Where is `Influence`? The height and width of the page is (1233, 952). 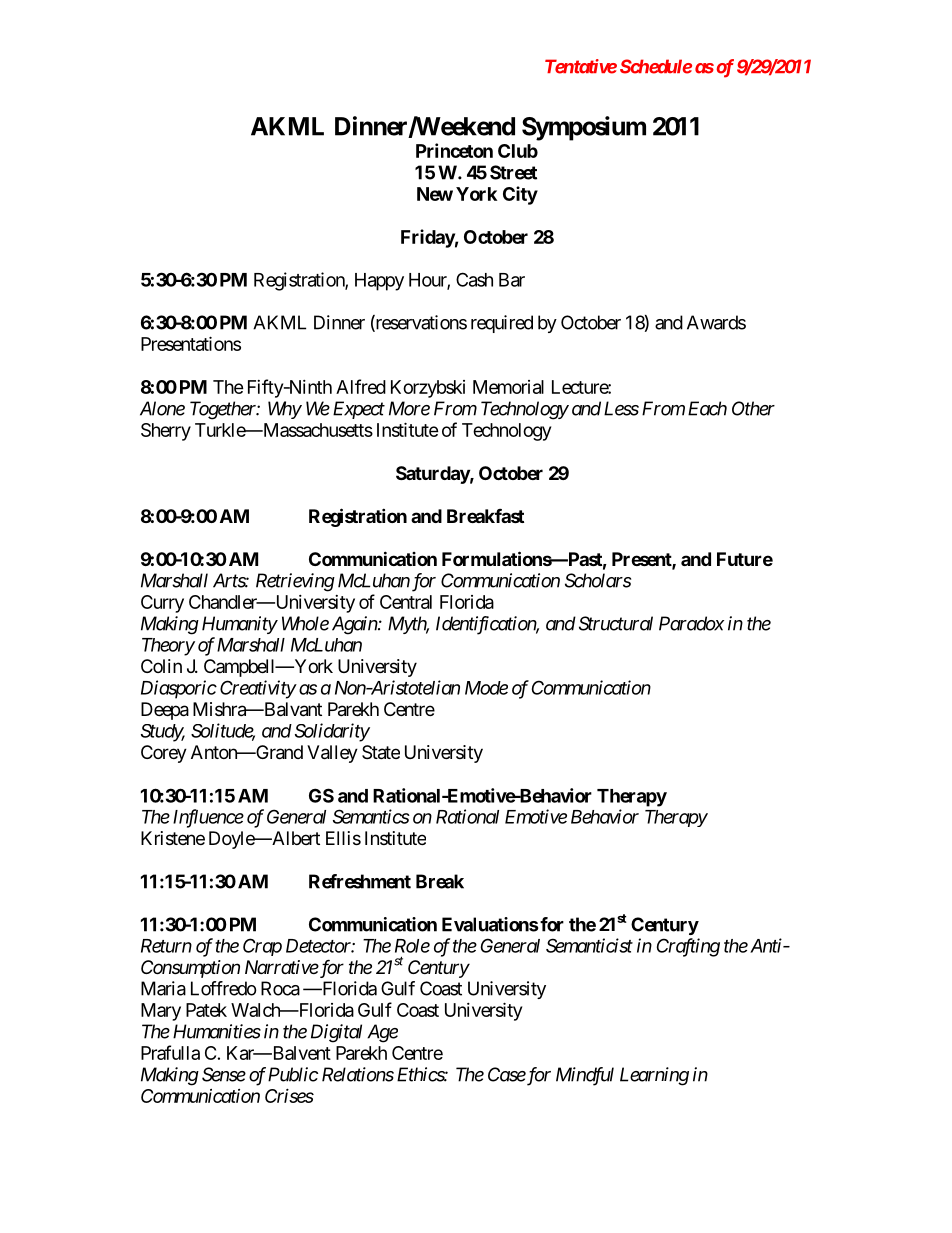
Influence is located at coordinates (208, 818).
